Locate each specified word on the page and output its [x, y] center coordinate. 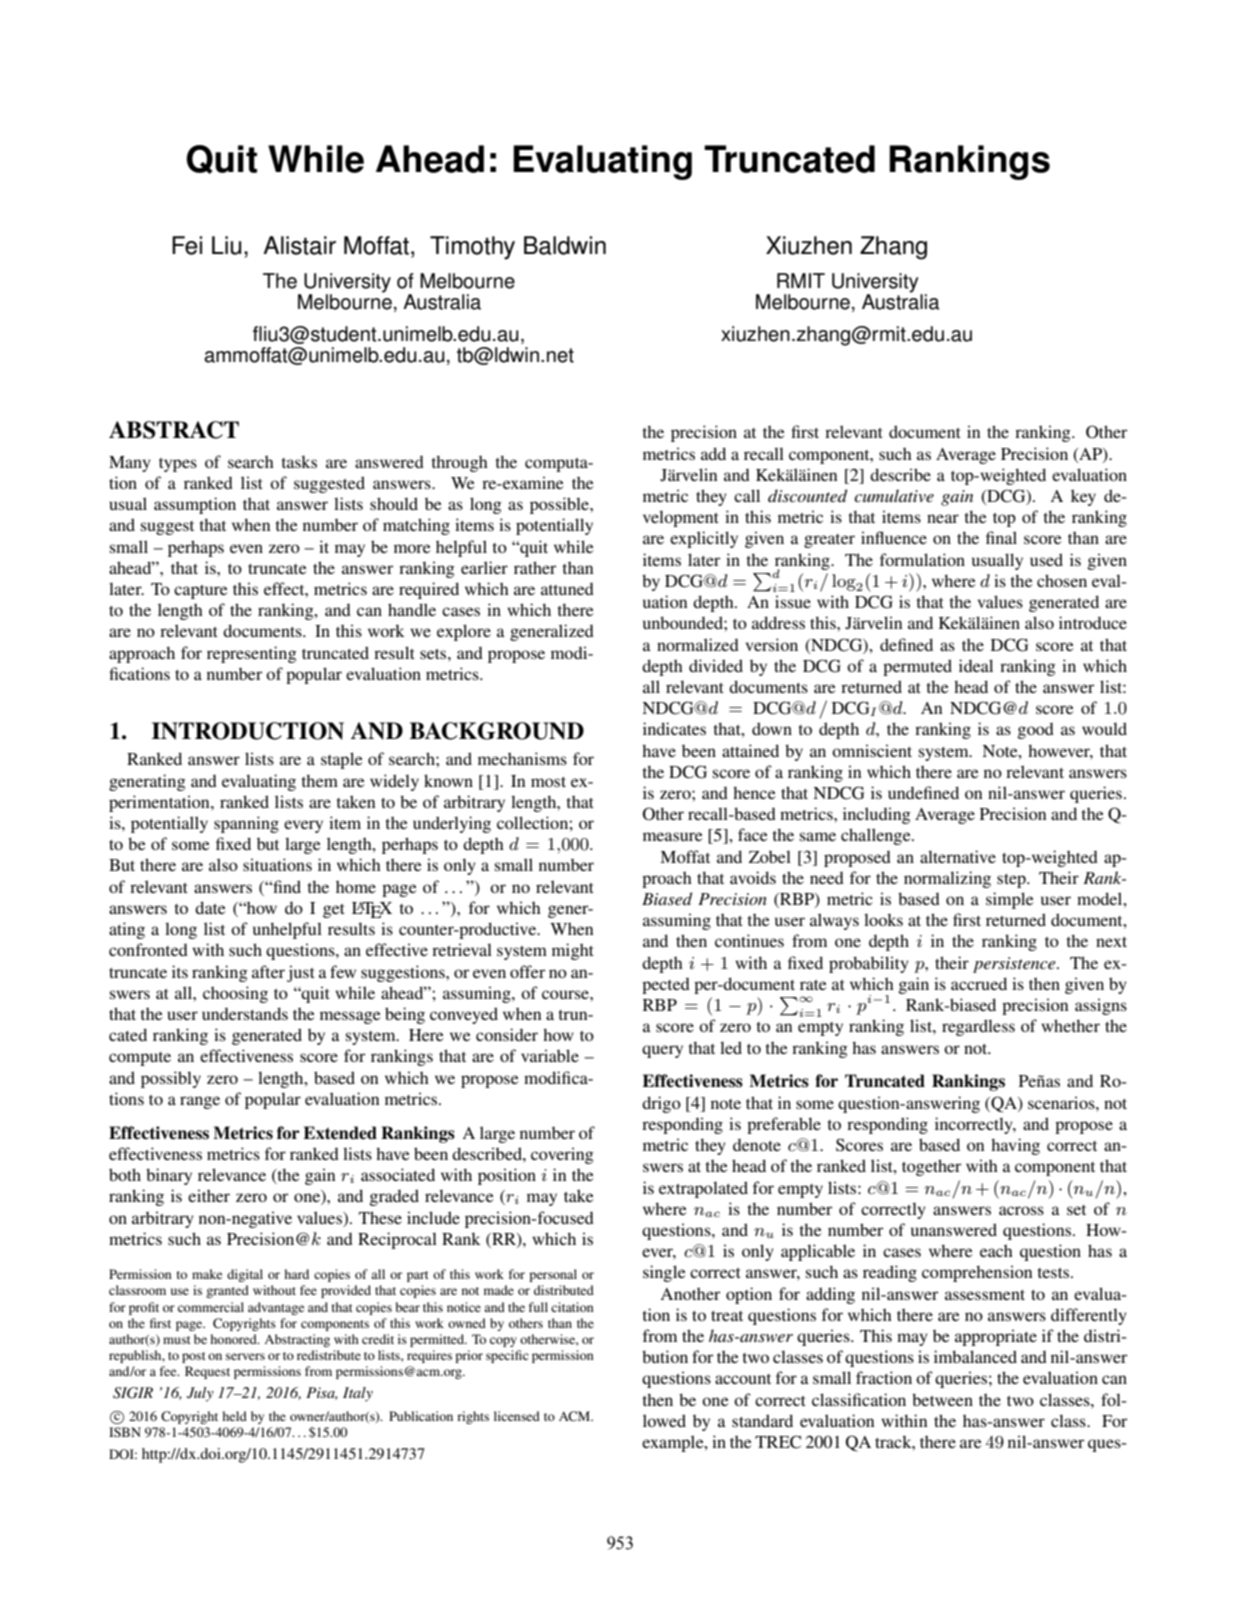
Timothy [472, 248]
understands [245, 1013]
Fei [187, 245]
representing [252, 654]
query [662, 1051]
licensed [517, 1416]
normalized [698, 644]
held [234, 1416]
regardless [978, 1027]
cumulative [894, 495]
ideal [976, 665]
